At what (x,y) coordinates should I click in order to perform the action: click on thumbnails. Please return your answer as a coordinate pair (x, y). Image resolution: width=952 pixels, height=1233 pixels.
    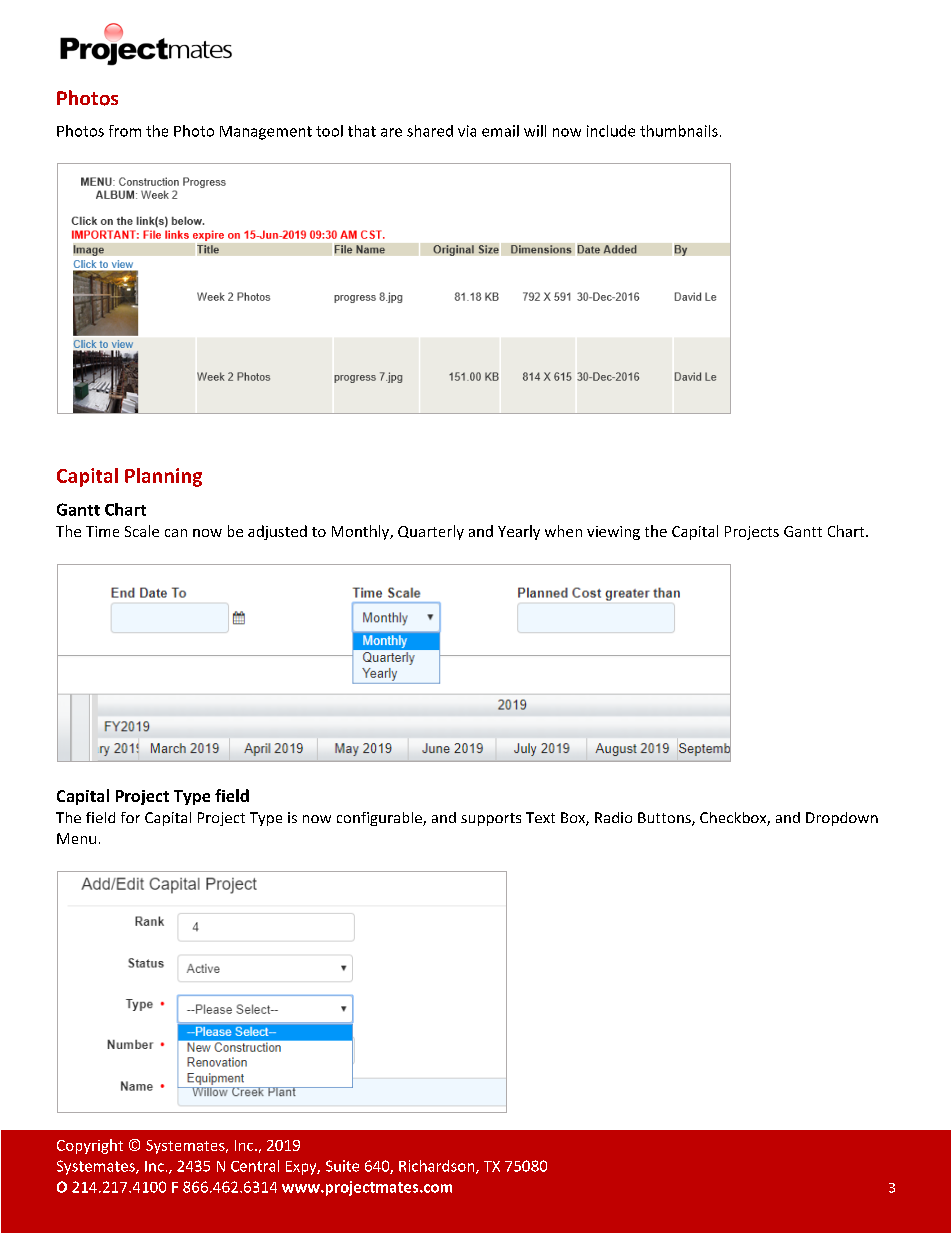
    Looking at the image, I should click on (679, 131).
